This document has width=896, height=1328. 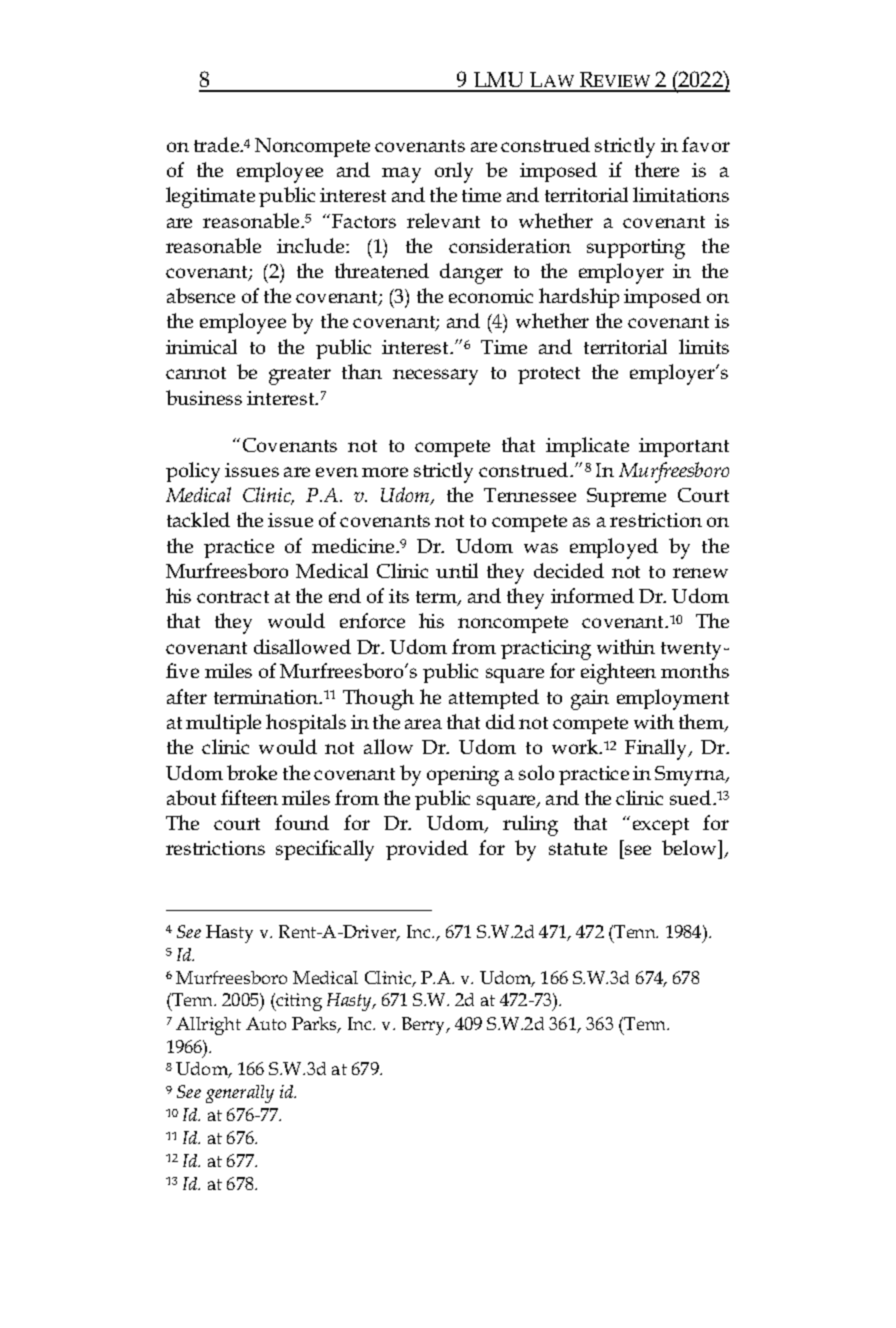 What do you see at coordinates (210, 197) in the document?
I see `legitimate` at bounding box center [210, 197].
